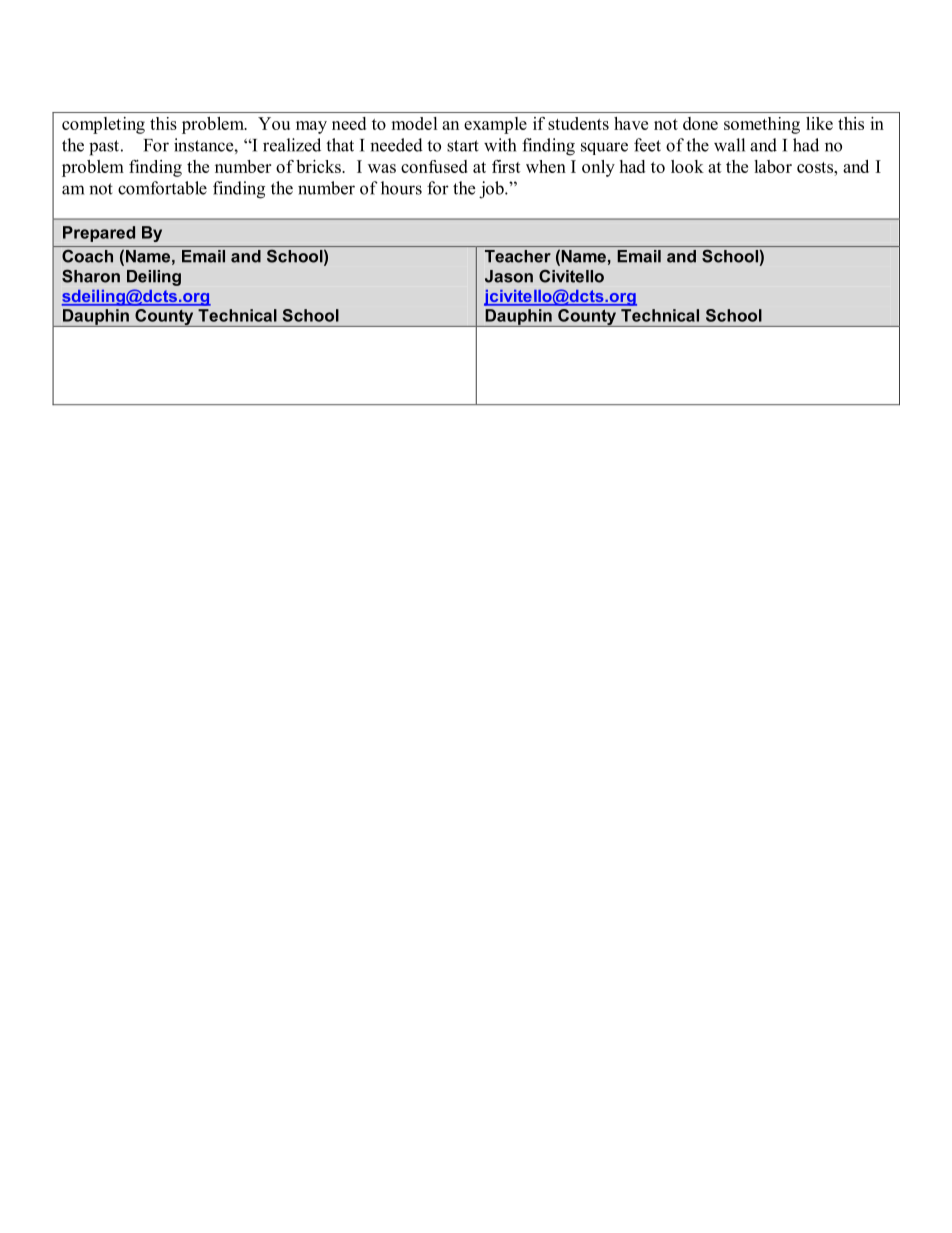 Image resolution: width=952 pixels, height=1233 pixels. Describe the element at coordinates (434, 166) in the screenshot. I see `confused` at that location.
